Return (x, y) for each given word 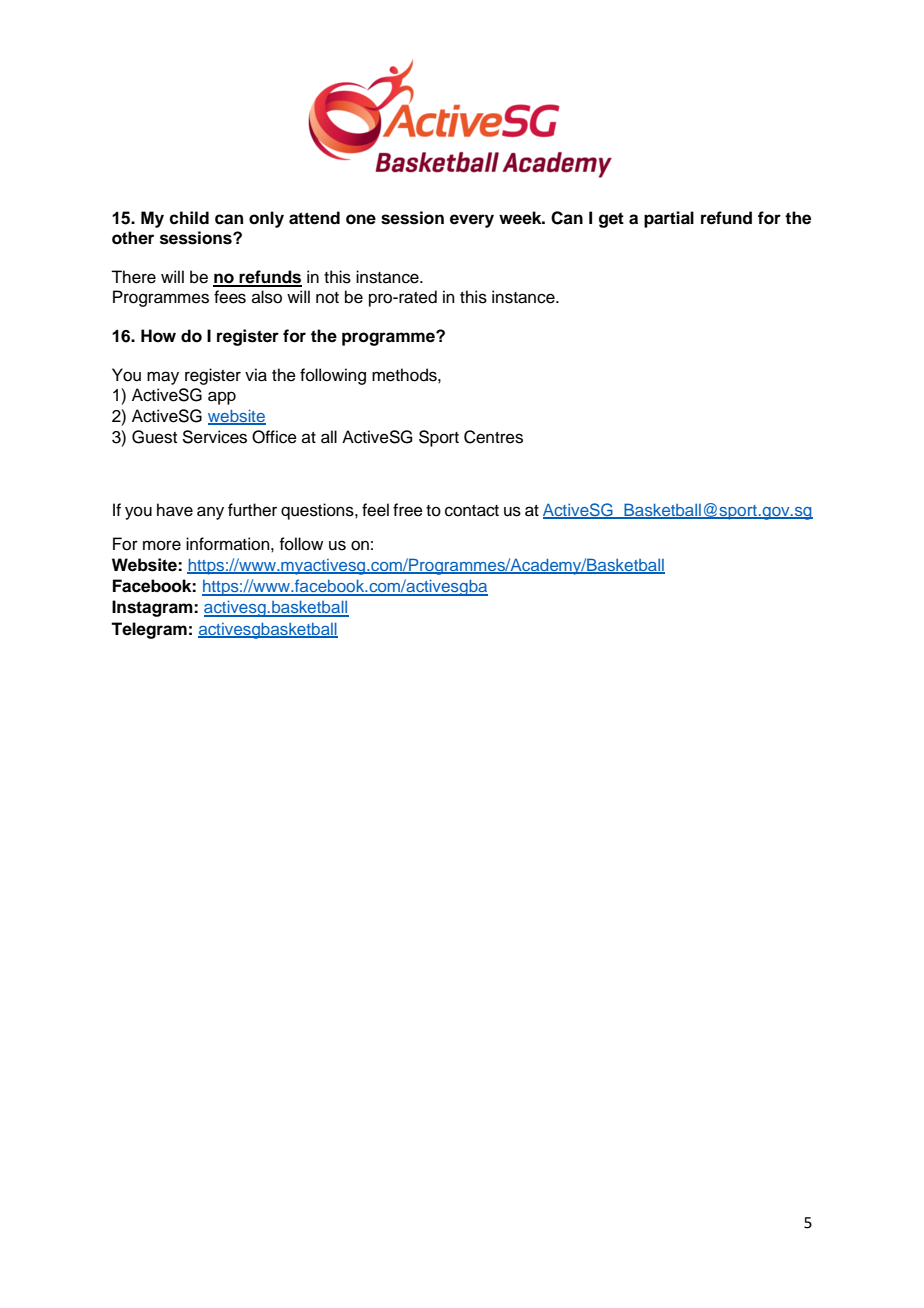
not (327, 298)
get (611, 220)
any (210, 513)
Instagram (153, 608)
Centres (493, 437)
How (158, 336)
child (189, 218)
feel (375, 510)
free (408, 510)
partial (669, 219)
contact (472, 511)
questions (318, 511)
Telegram (149, 630)
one (361, 219)
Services (214, 437)
